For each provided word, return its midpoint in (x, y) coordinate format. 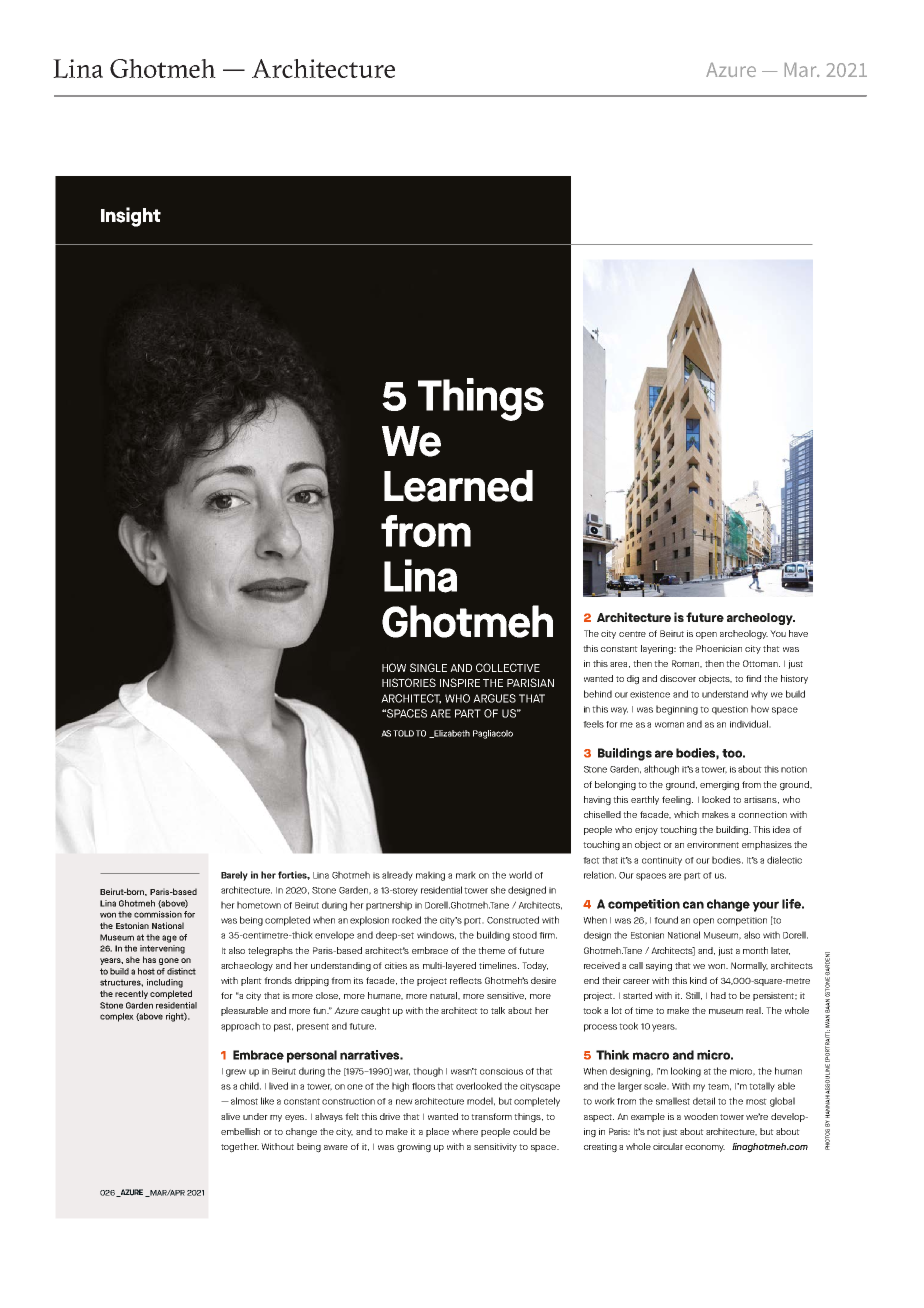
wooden (701, 1116)
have (798, 633)
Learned (458, 486)
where (465, 1131)
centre (632, 634)
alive (230, 1116)
